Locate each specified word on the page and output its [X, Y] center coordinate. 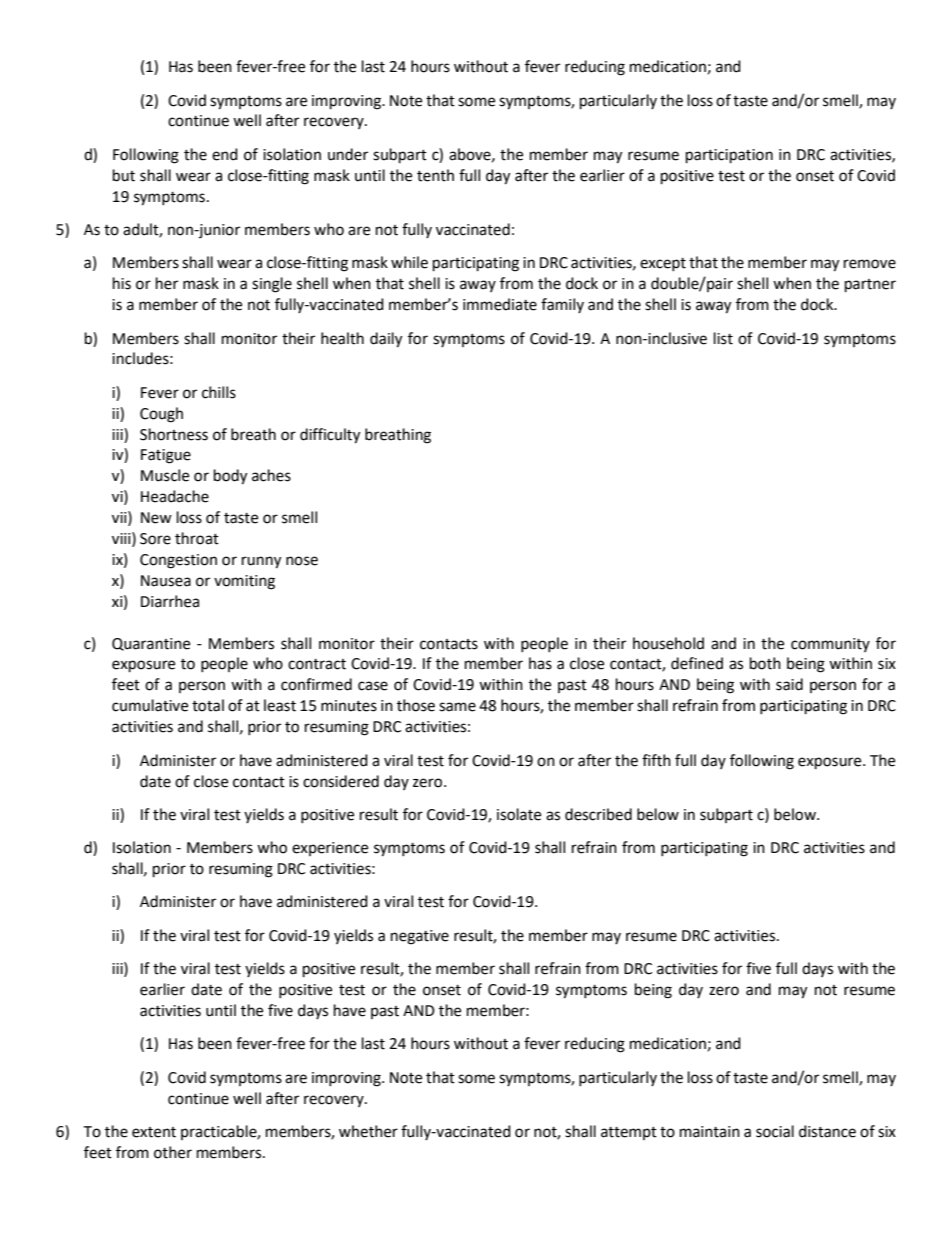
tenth [435, 175]
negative [420, 937]
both [765, 663]
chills [219, 392]
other [173, 1152]
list [723, 338]
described [598, 814]
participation [729, 156]
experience [330, 849]
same [457, 707]
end [225, 154]
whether [368, 1131]
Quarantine [151, 644]
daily [386, 340]
